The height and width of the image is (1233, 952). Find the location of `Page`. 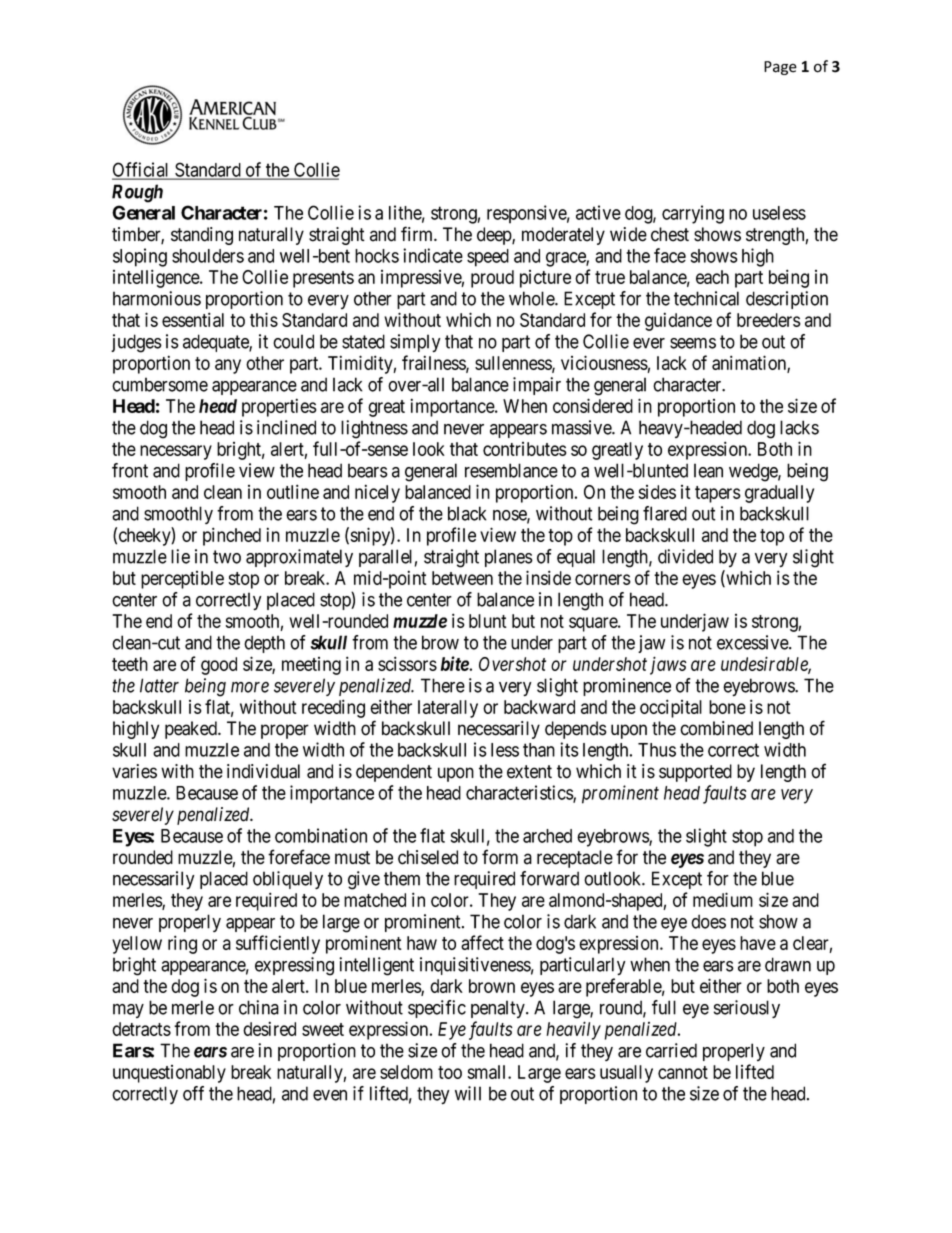

Page is located at coordinates (780, 68).
